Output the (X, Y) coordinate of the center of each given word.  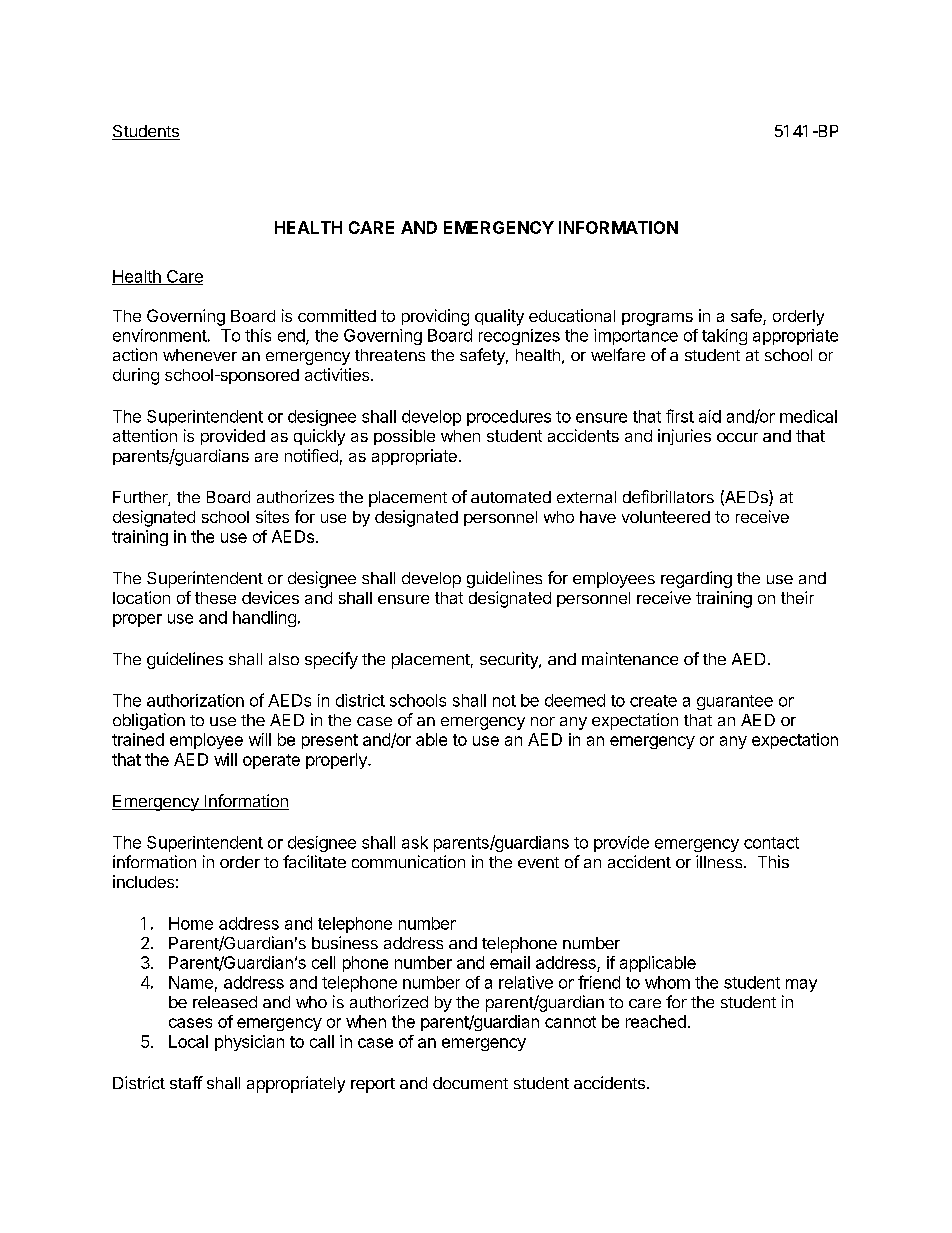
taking (724, 337)
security (510, 660)
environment (160, 335)
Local (188, 1041)
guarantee (735, 702)
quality (499, 317)
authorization (195, 700)
